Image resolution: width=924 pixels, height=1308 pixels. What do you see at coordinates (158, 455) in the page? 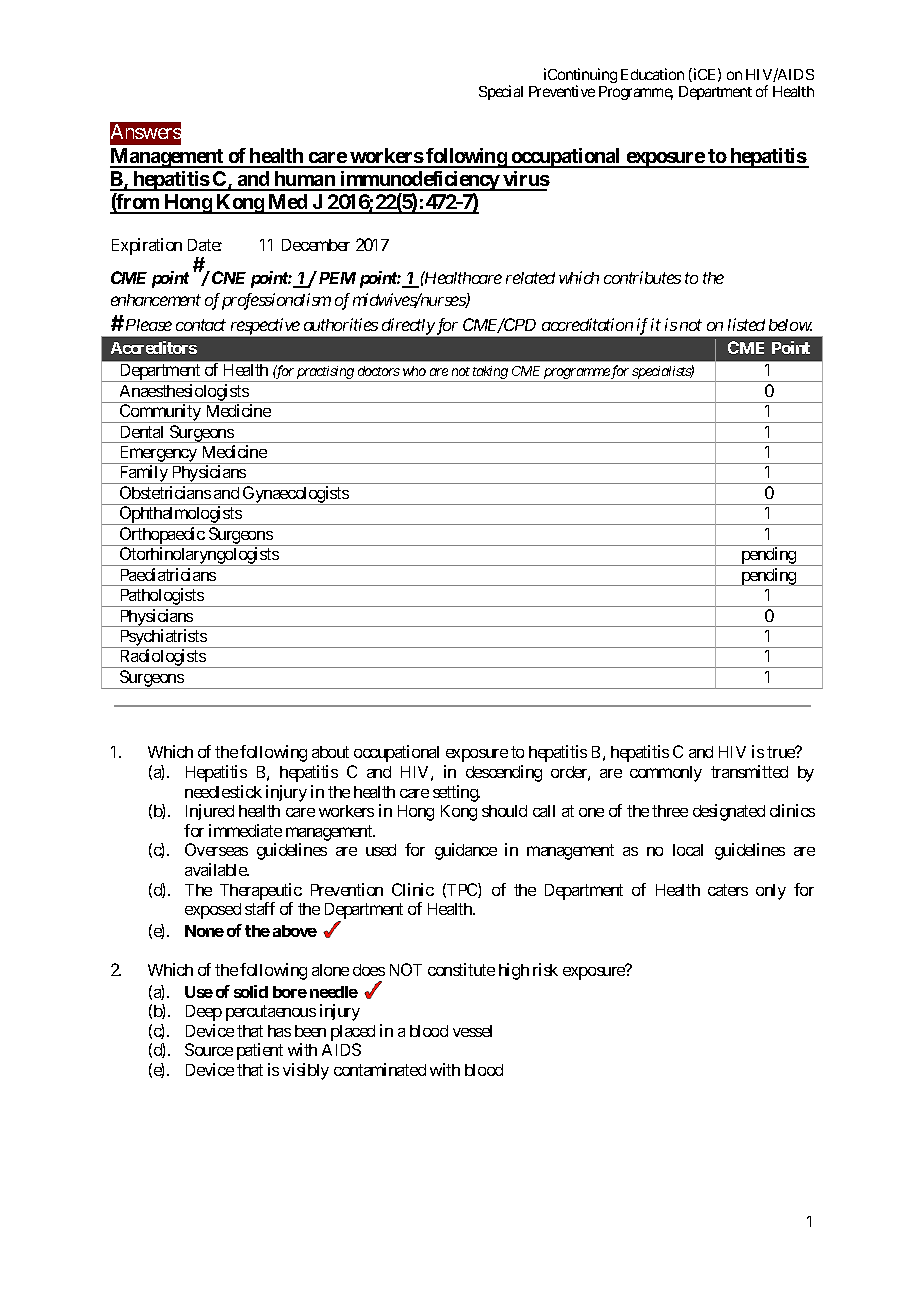
I see `Emergency` at bounding box center [158, 455].
